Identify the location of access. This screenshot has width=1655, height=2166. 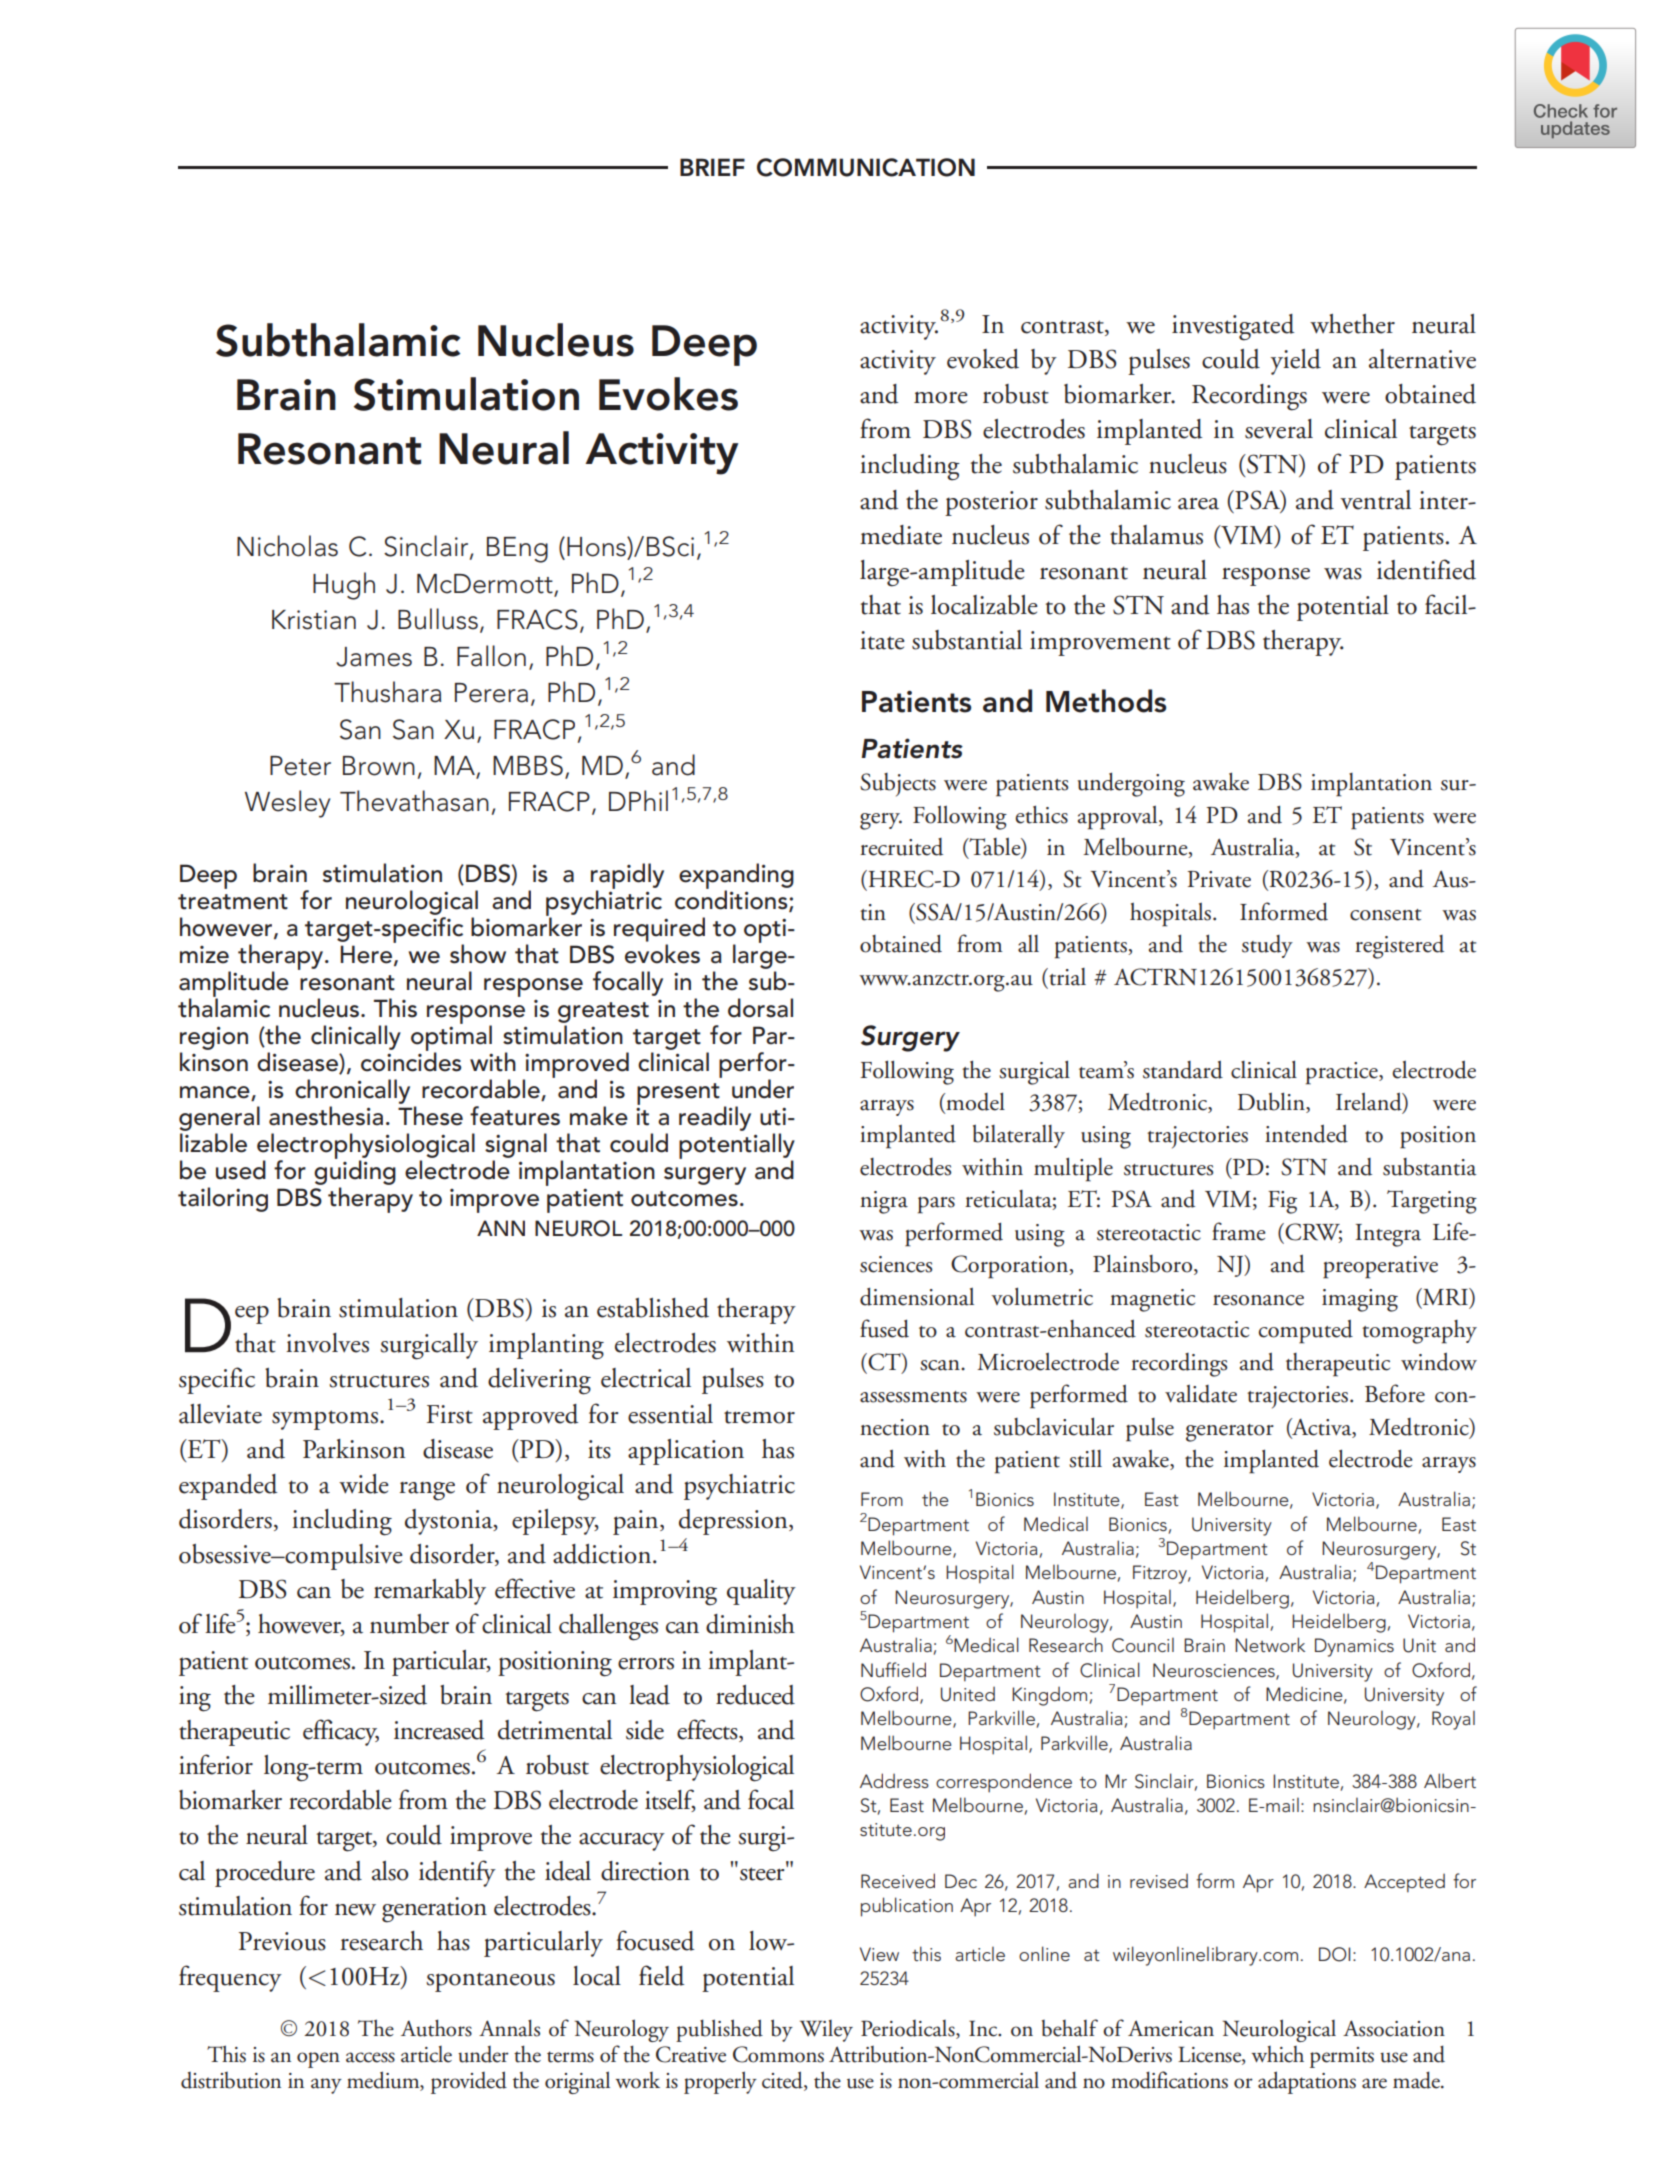
(370, 2057).
